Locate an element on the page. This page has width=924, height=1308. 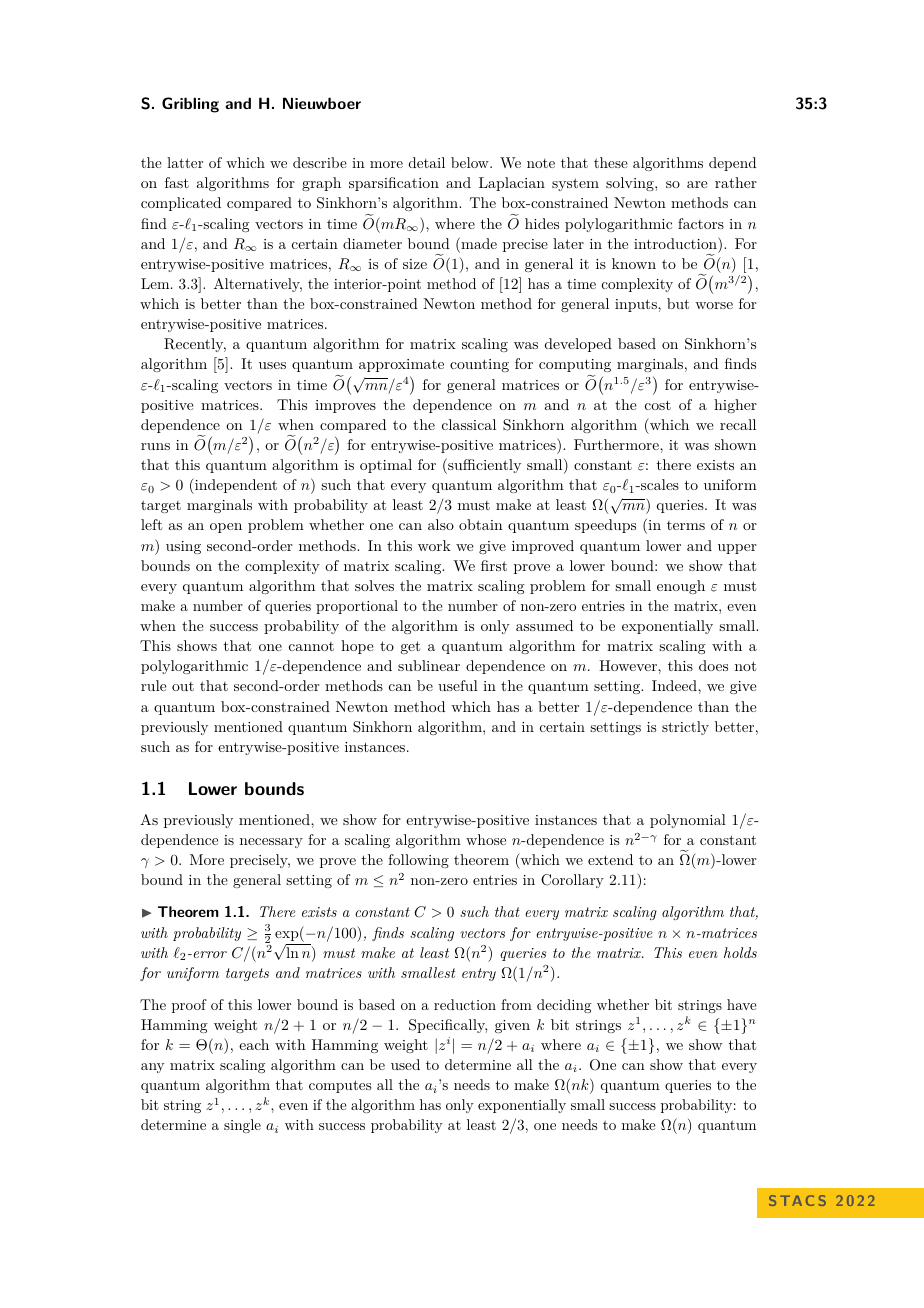
used is located at coordinates (405, 1064).
